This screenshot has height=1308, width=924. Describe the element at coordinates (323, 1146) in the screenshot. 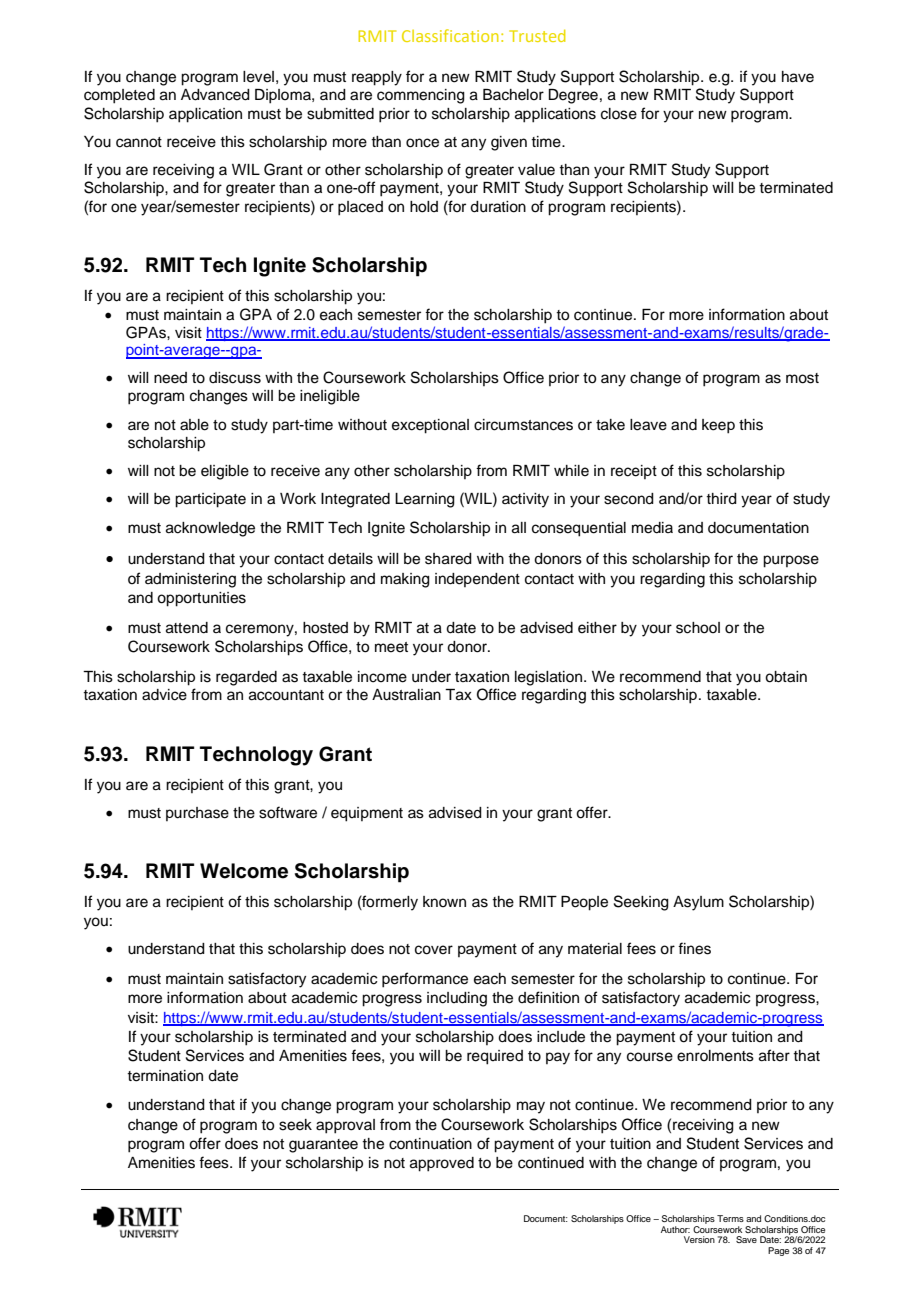

I see `guarantee` at that location.
